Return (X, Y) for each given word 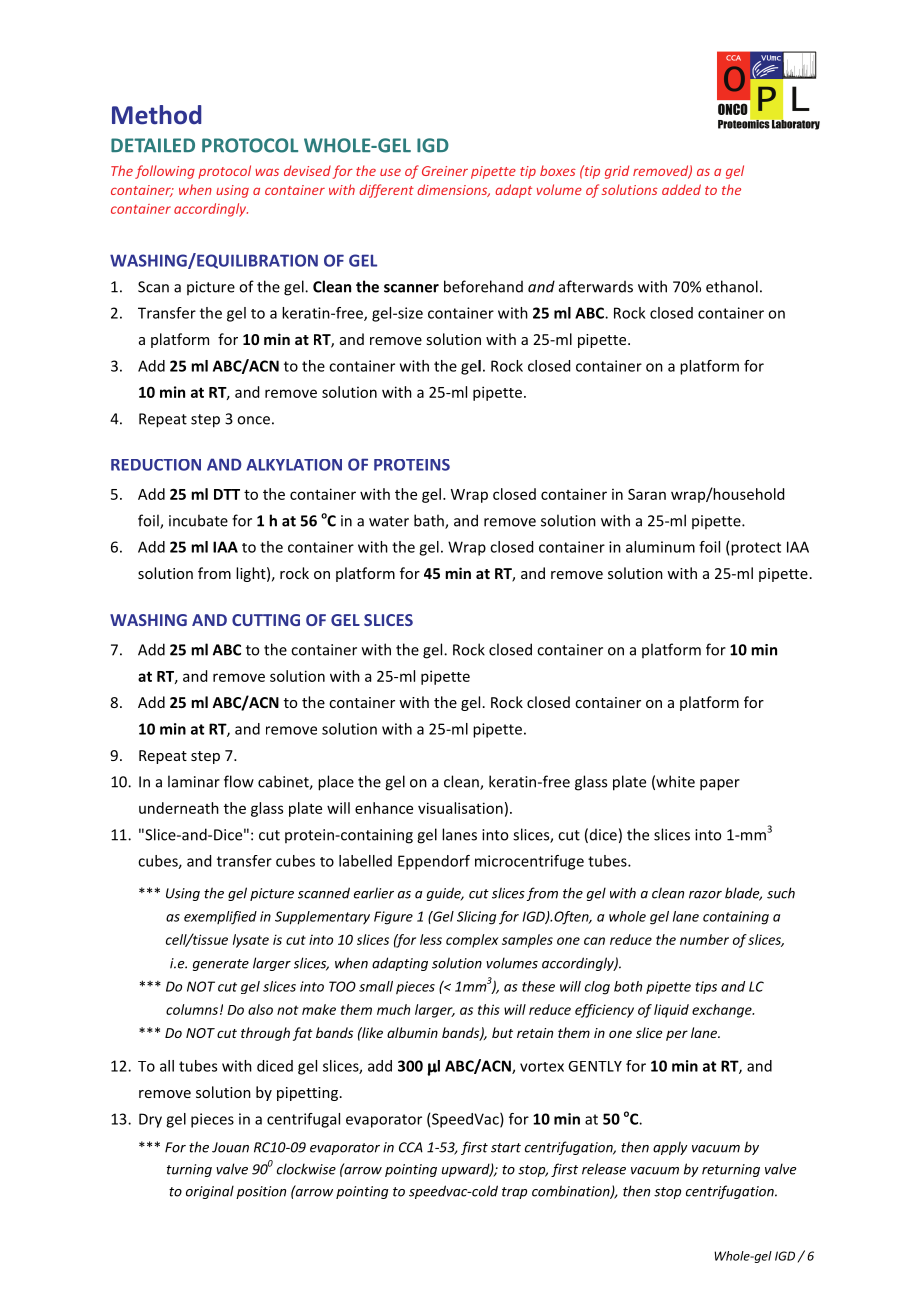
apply (670, 1148)
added (681, 189)
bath (430, 521)
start (506, 1148)
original (210, 1192)
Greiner (445, 171)
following (165, 172)
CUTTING (266, 620)
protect (756, 549)
